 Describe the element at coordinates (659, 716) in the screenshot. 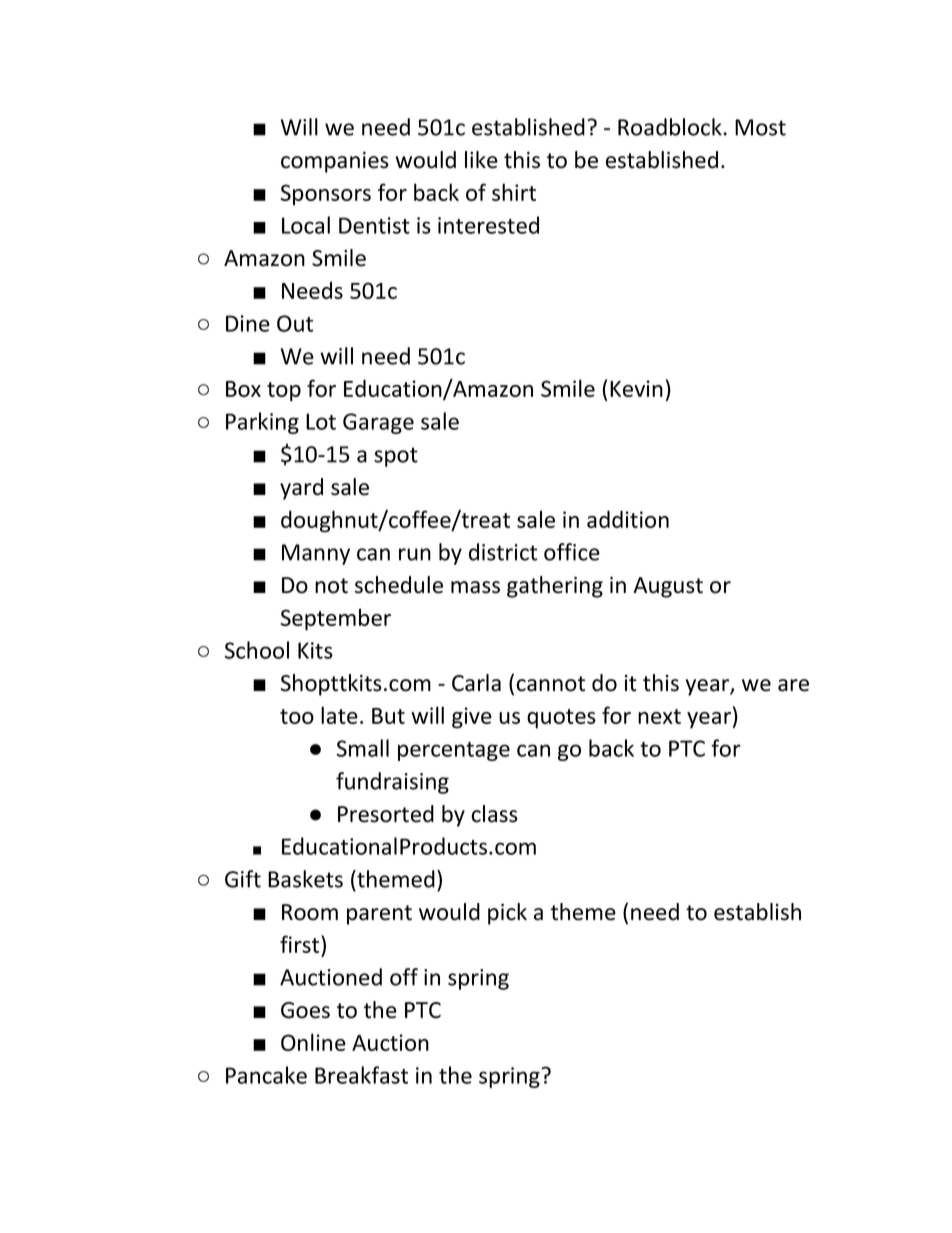

I see `next` at that location.
